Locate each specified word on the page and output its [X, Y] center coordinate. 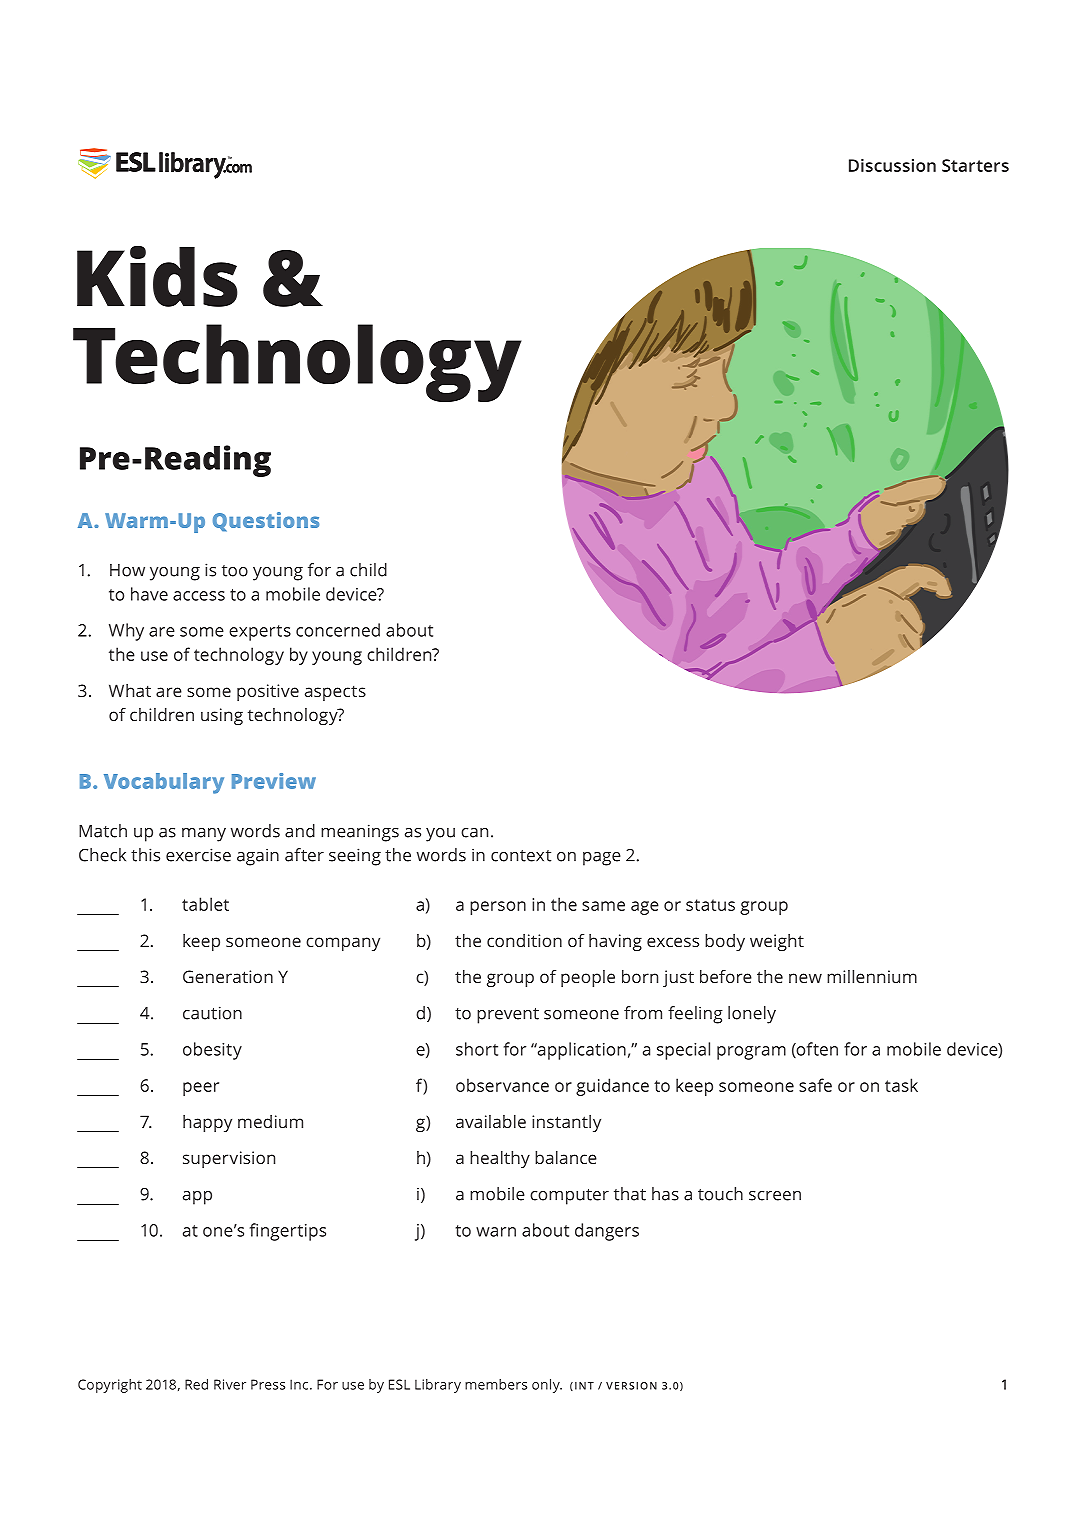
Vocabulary [164, 783]
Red [196, 1384]
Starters [975, 165]
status [710, 905]
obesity [212, 1051]
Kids [157, 276]
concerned [338, 630]
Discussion [892, 165]
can [474, 833]
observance [502, 1085]
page [602, 859]
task [901, 1085]
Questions [266, 522]
